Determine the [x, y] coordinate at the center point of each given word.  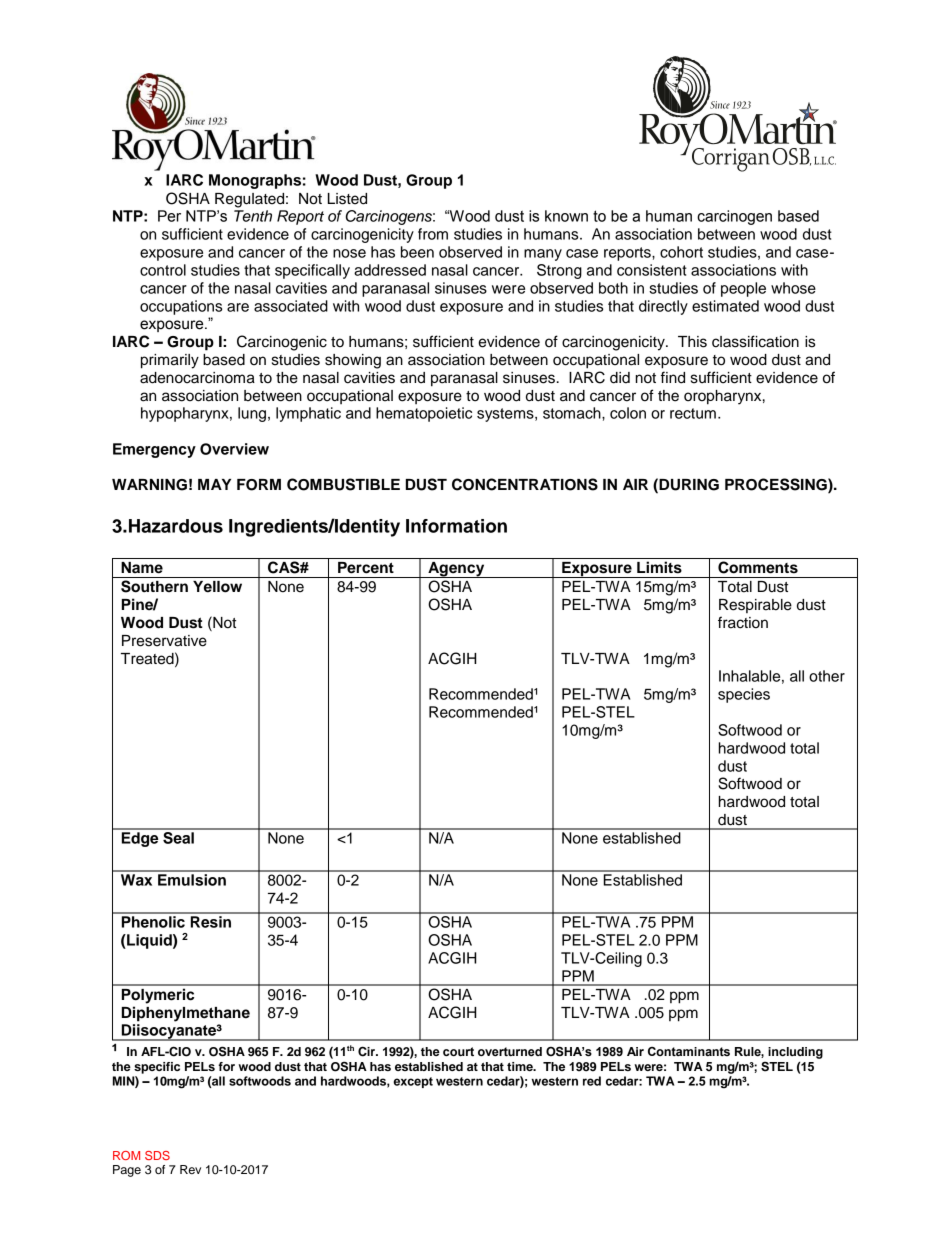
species [744, 695]
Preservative [164, 641]
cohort [681, 252]
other [827, 676]
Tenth [253, 216]
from [433, 234]
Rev [190, 1169]
